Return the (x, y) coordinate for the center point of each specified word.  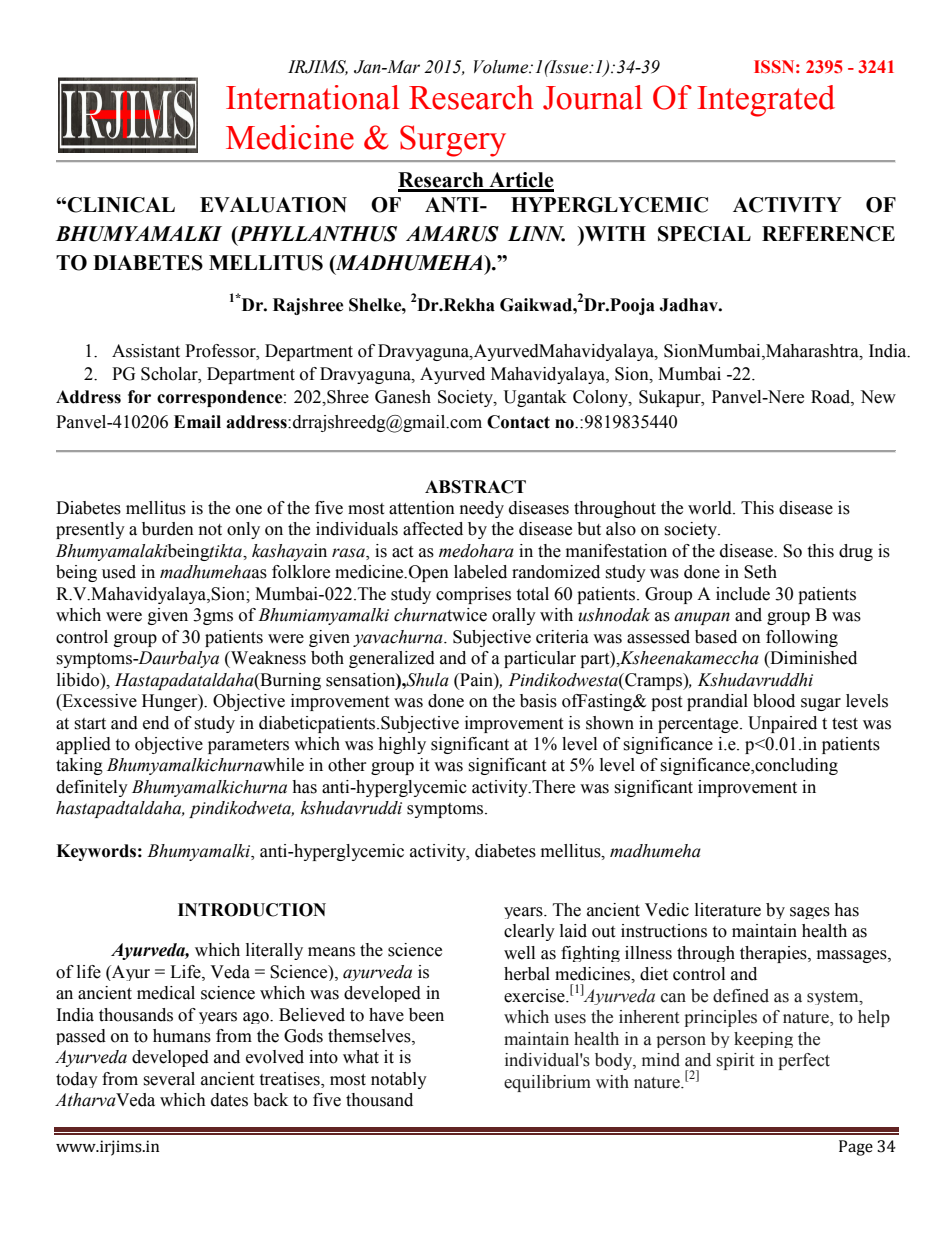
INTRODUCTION (252, 910)
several (169, 1079)
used (119, 572)
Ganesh (403, 397)
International (312, 97)
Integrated (766, 101)
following (802, 638)
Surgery (453, 141)
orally (514, 616)
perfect (804, 1061)
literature (728, 910)
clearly (529, 932)
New (878, 397)
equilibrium (547, 1083)
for (139, 397)
